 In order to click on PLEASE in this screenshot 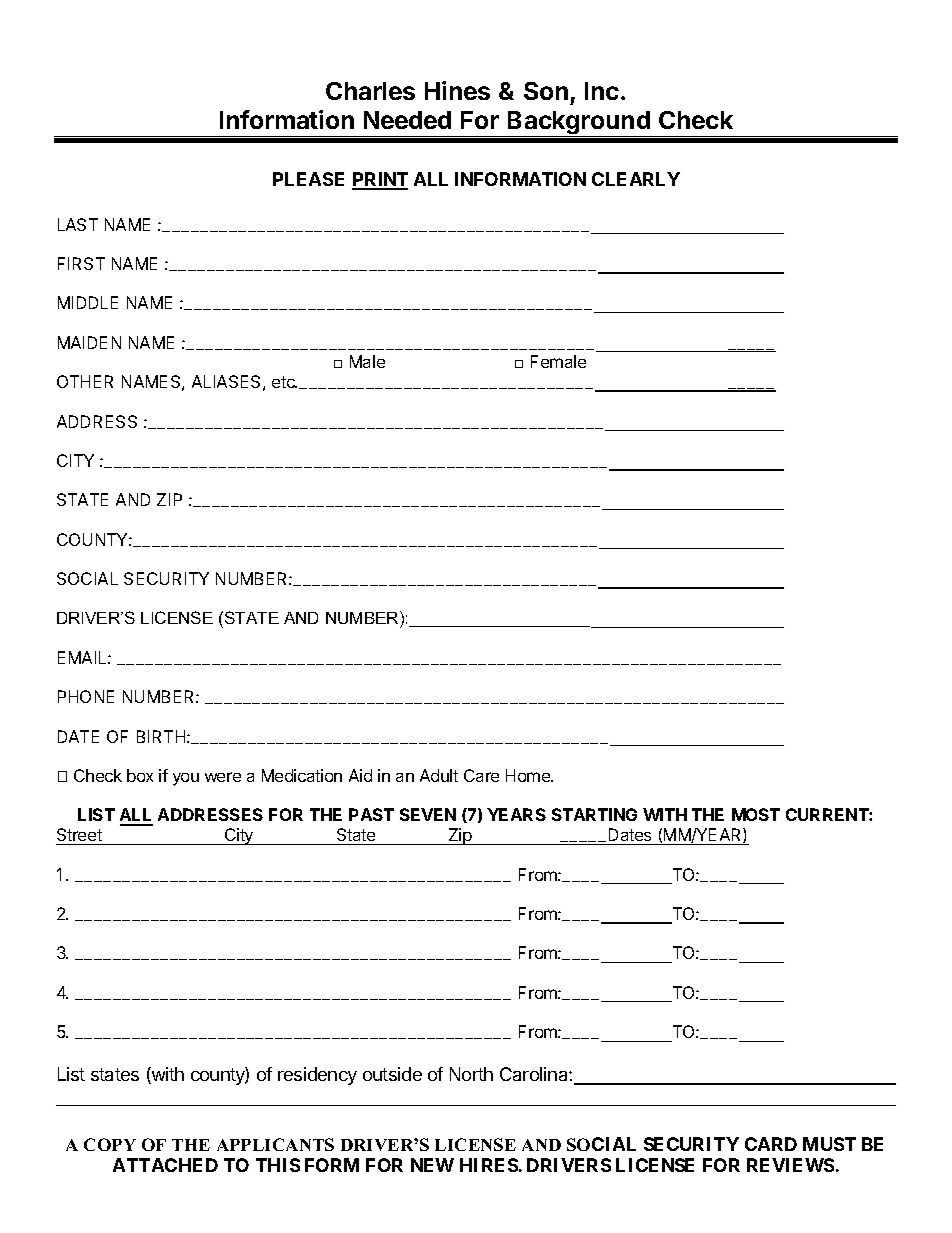, I will do `click(308, 179)`.
